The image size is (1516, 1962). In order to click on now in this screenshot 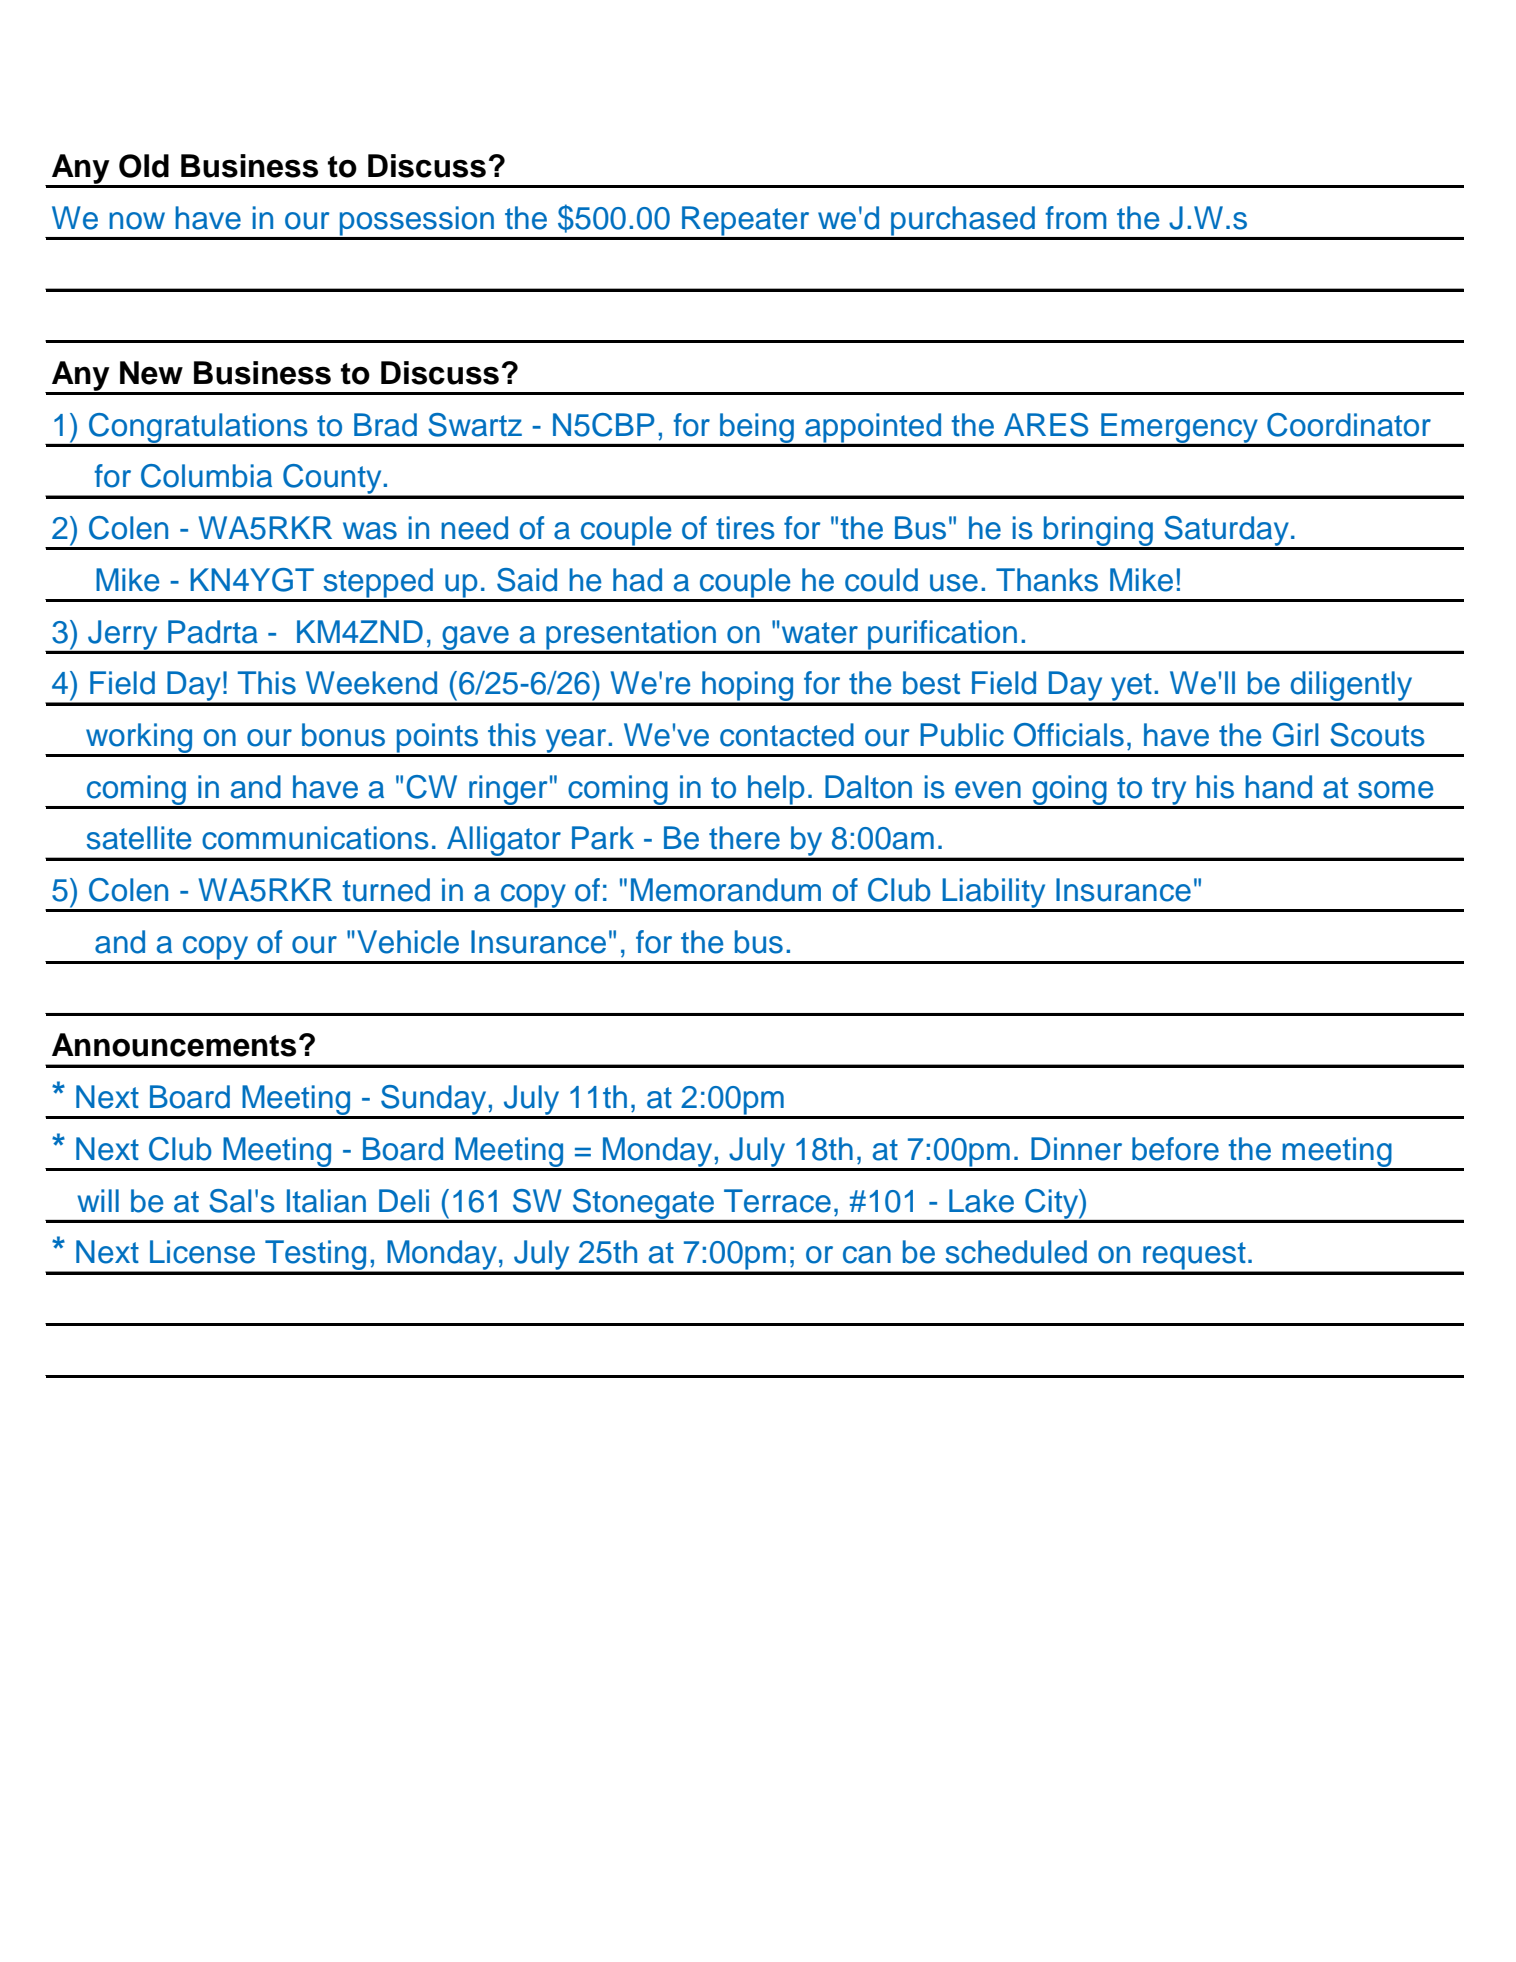, I will do `click(137, 221)`.
